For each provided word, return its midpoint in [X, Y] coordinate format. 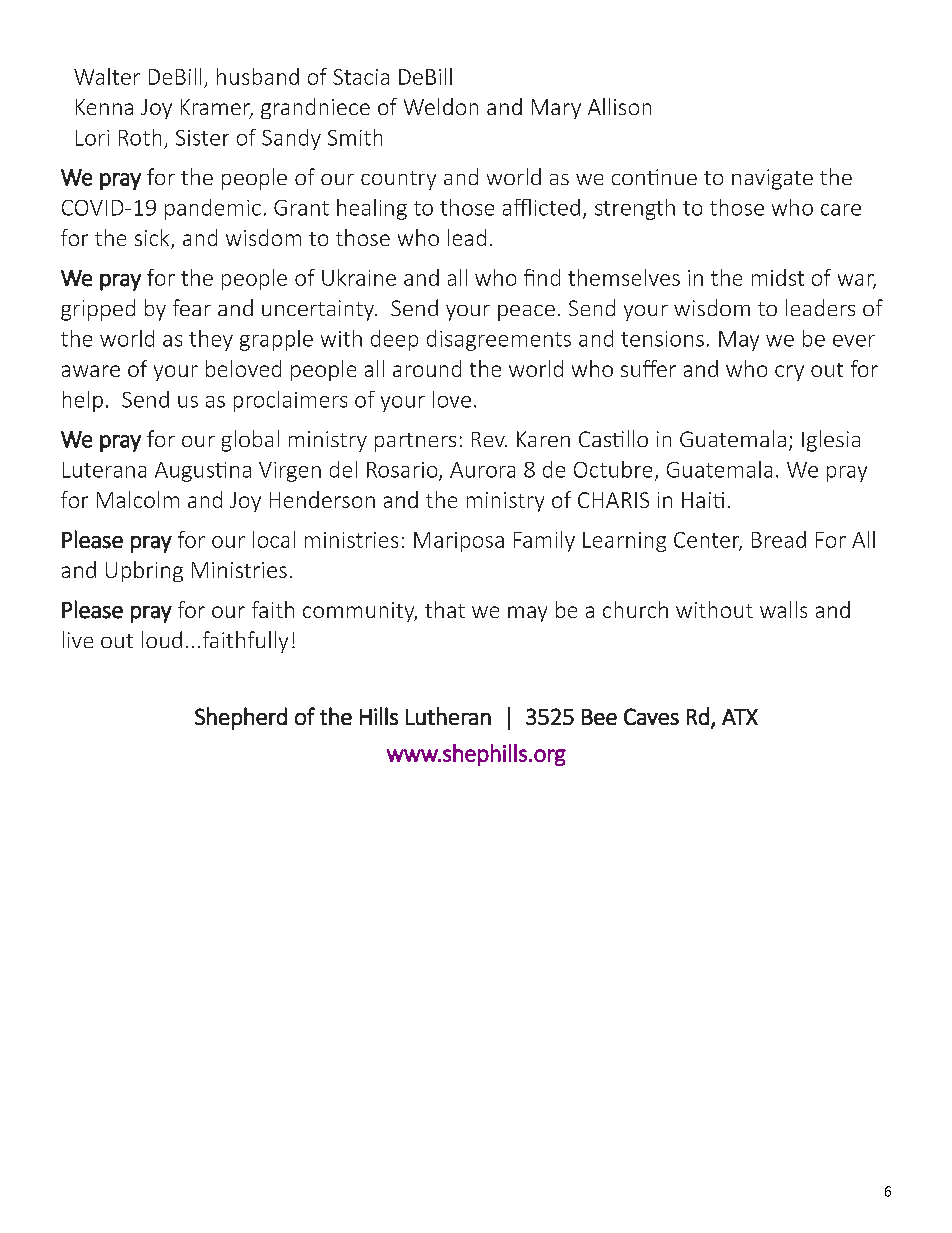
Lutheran [448, 716]
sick [153, 239]
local [274, 539]
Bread [779, 539]
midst [778, 277]
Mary [556, 109]
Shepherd [241, 718]
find [542, 277]
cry [789, 373]
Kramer [217, 108]
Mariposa [459, 542]
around [427, 368]
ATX [740, 717]
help [83, 401]
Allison [619, 106]
